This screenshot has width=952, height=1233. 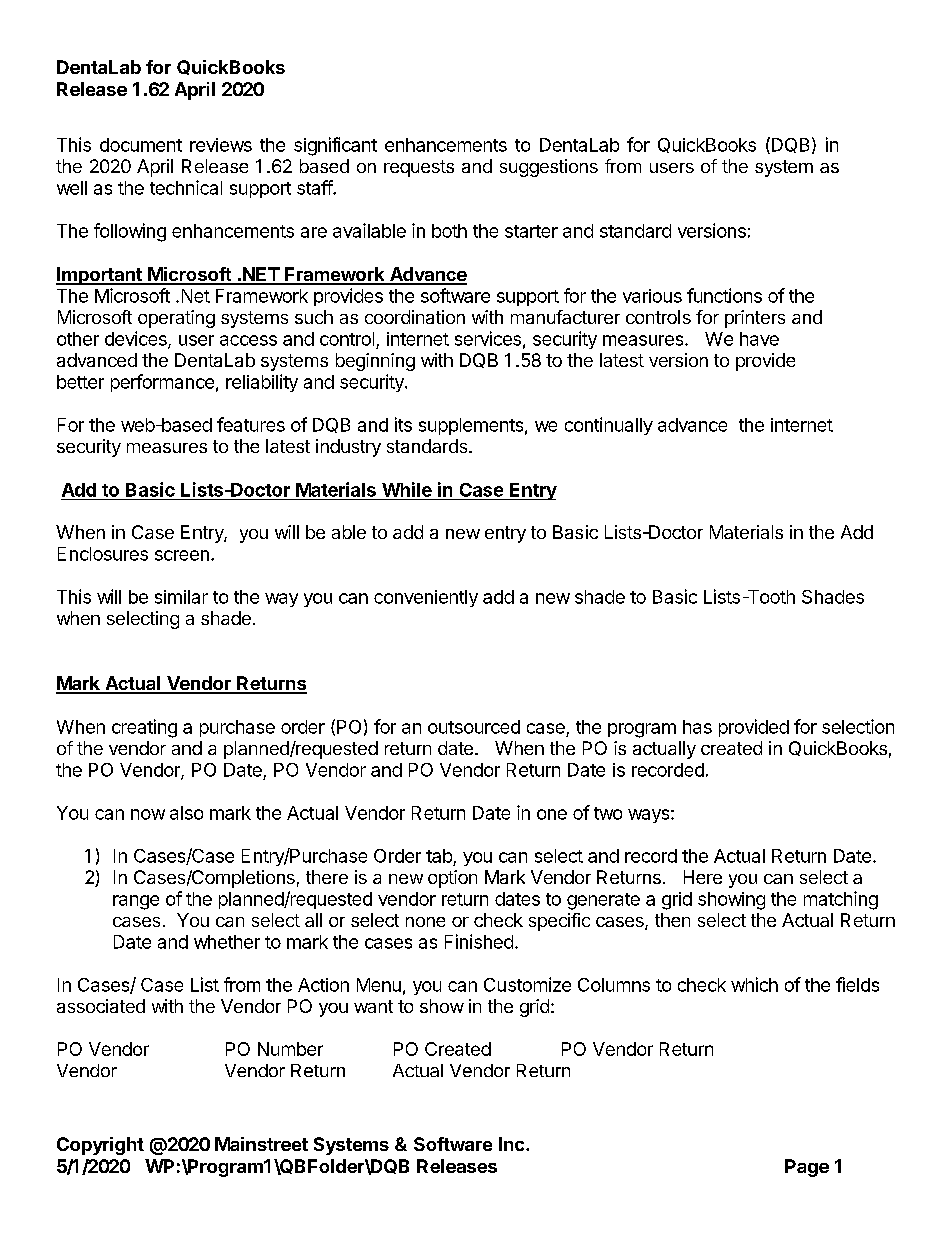 What do you see at coordinates (419, 168) in the screenshot?
I see `requests` at bounding box center [419, 168].
